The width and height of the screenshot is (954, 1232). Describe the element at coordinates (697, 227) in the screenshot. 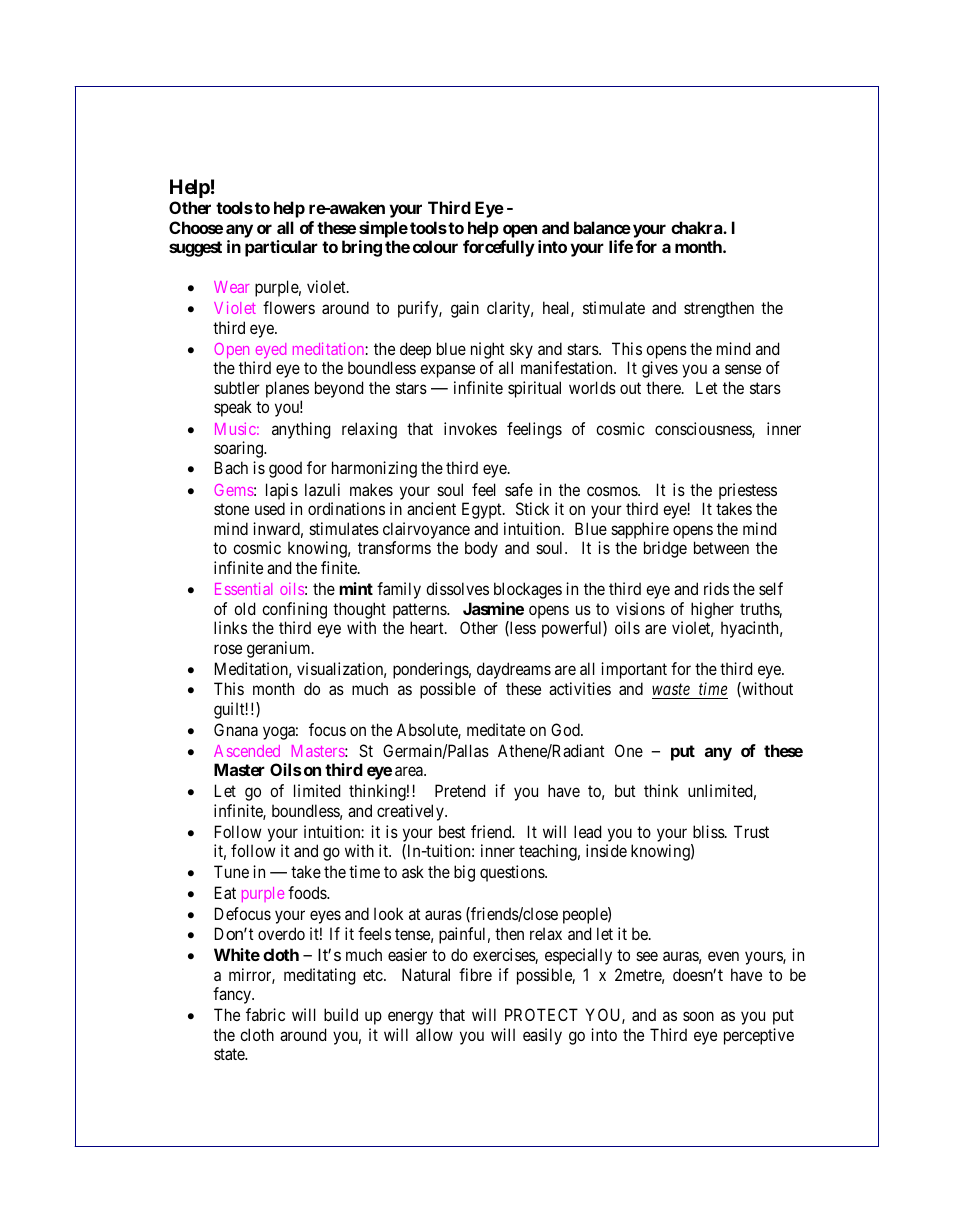

I see `chakra` at that location.
